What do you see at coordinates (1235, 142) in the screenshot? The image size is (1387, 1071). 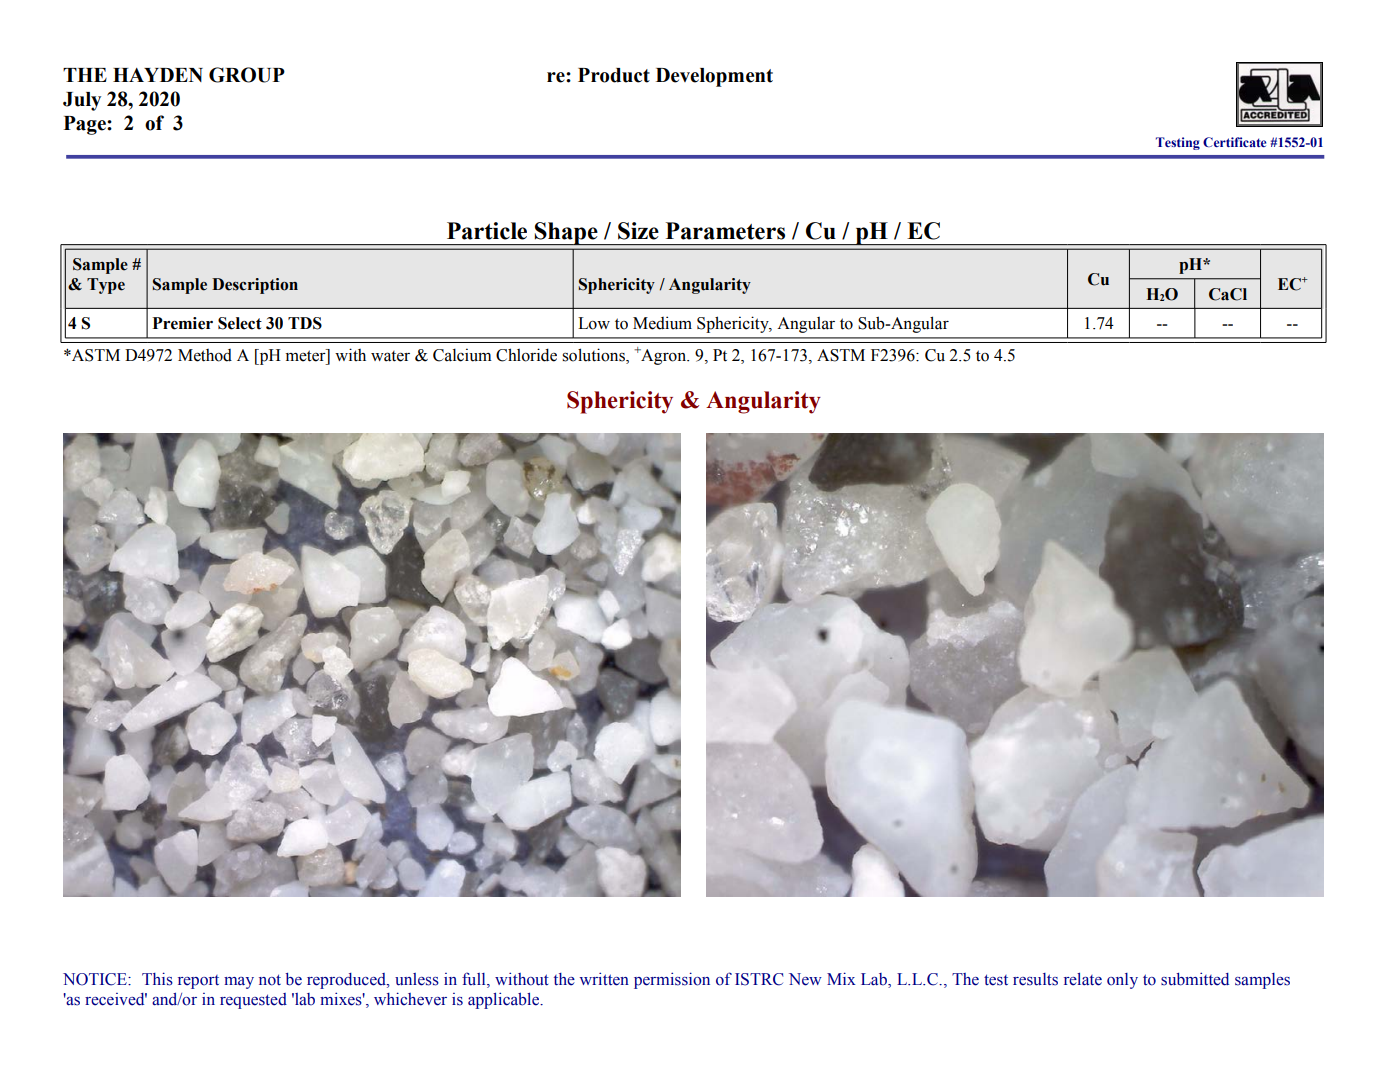 I see `Certificate` at bounding box center [1235, 142].
